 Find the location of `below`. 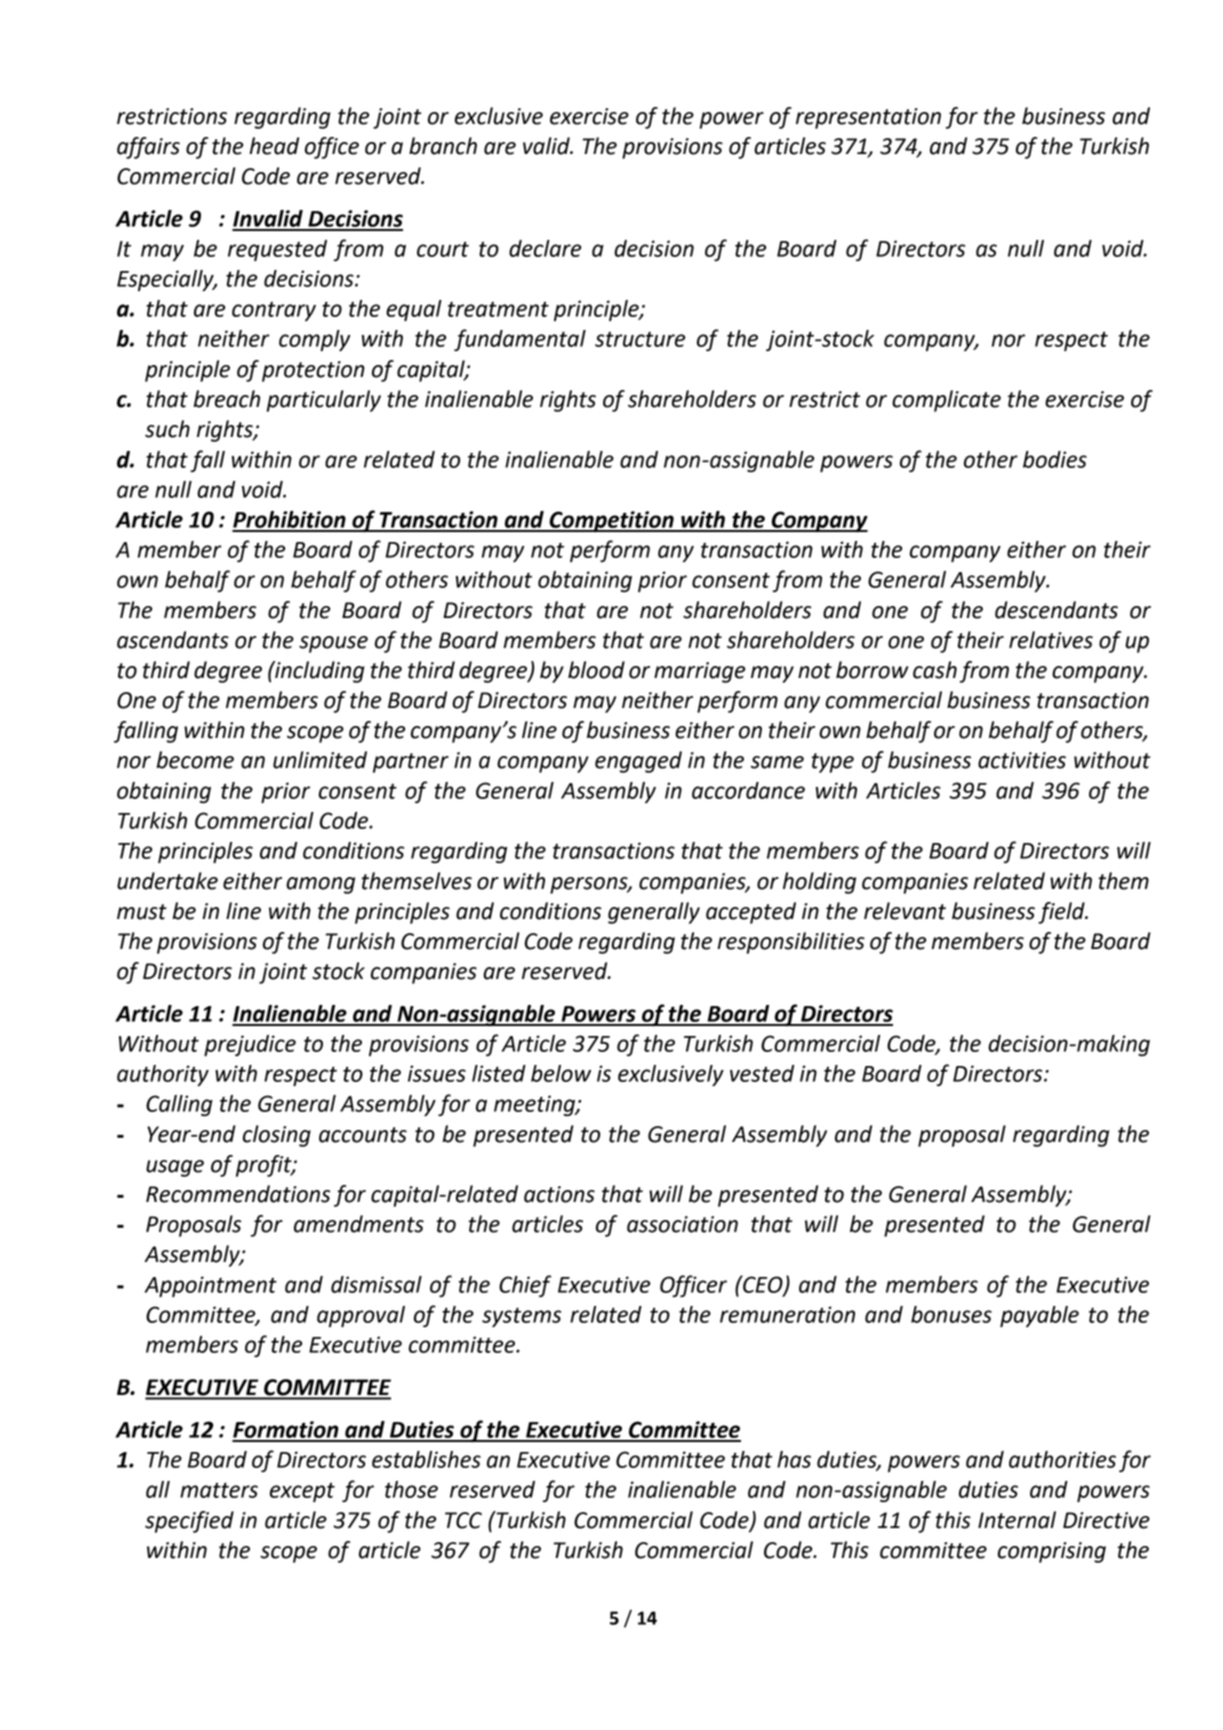

below is located at coordinates (561, 1073).
